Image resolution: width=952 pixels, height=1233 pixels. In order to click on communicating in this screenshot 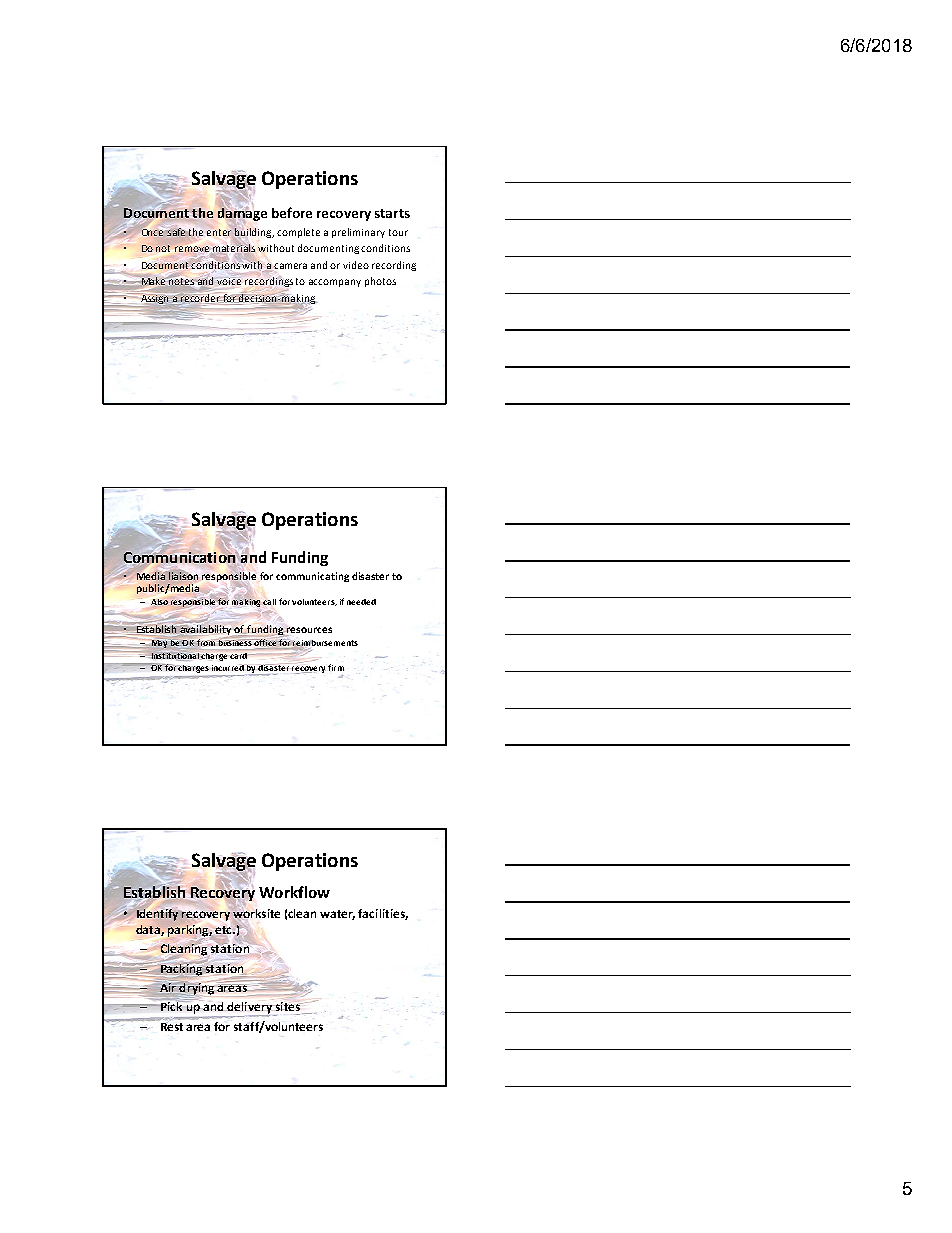, I will do `click(312, 577)`.
